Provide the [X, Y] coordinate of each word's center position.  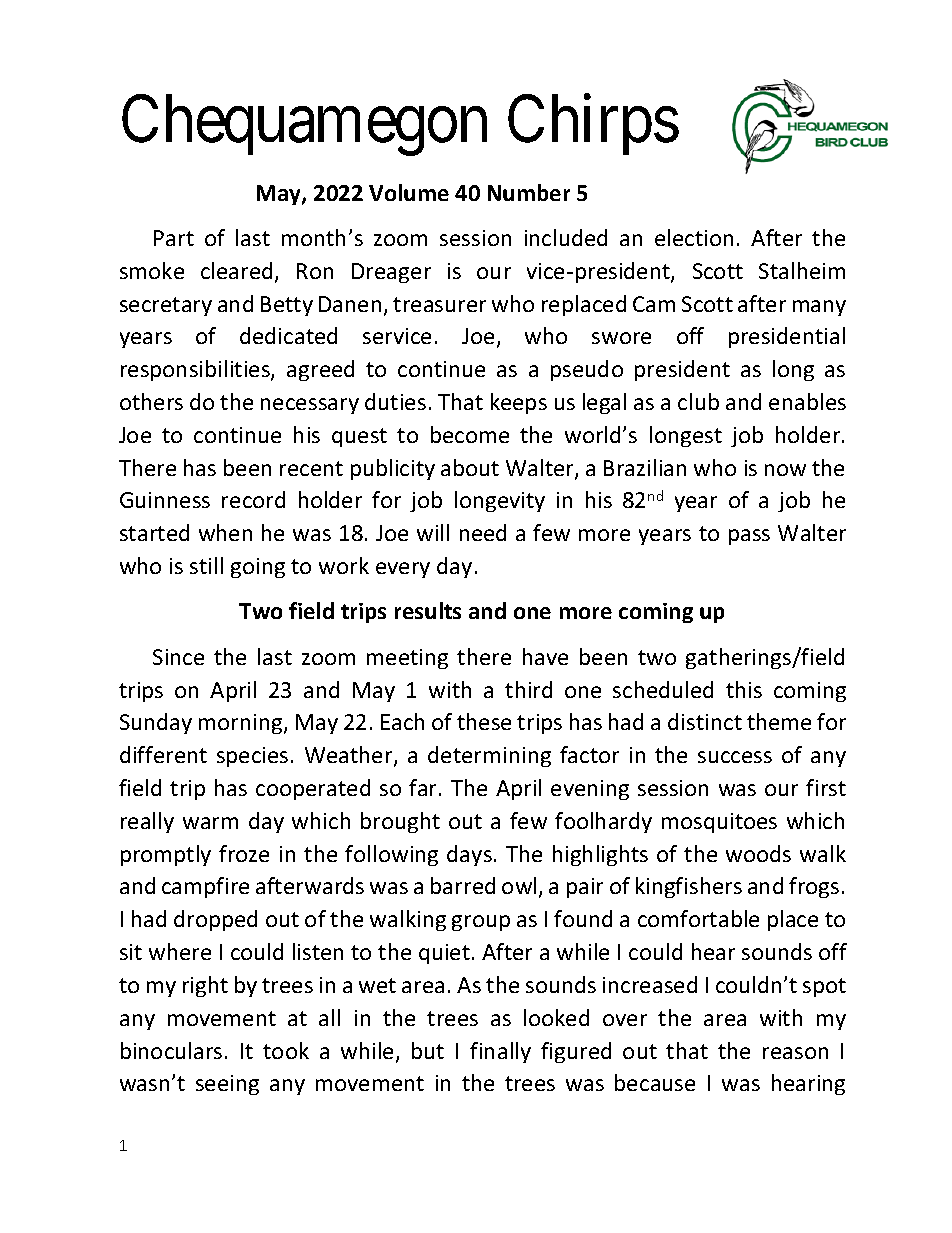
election [694, 237]
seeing [227, 1085]
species [252, 757]
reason [795, 1053]
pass [749, 537]
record [253, 499]
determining [489, 756]
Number [529, 192]
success [735, 757]
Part [174, 238]
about [470, 467]
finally [500, 1052]
